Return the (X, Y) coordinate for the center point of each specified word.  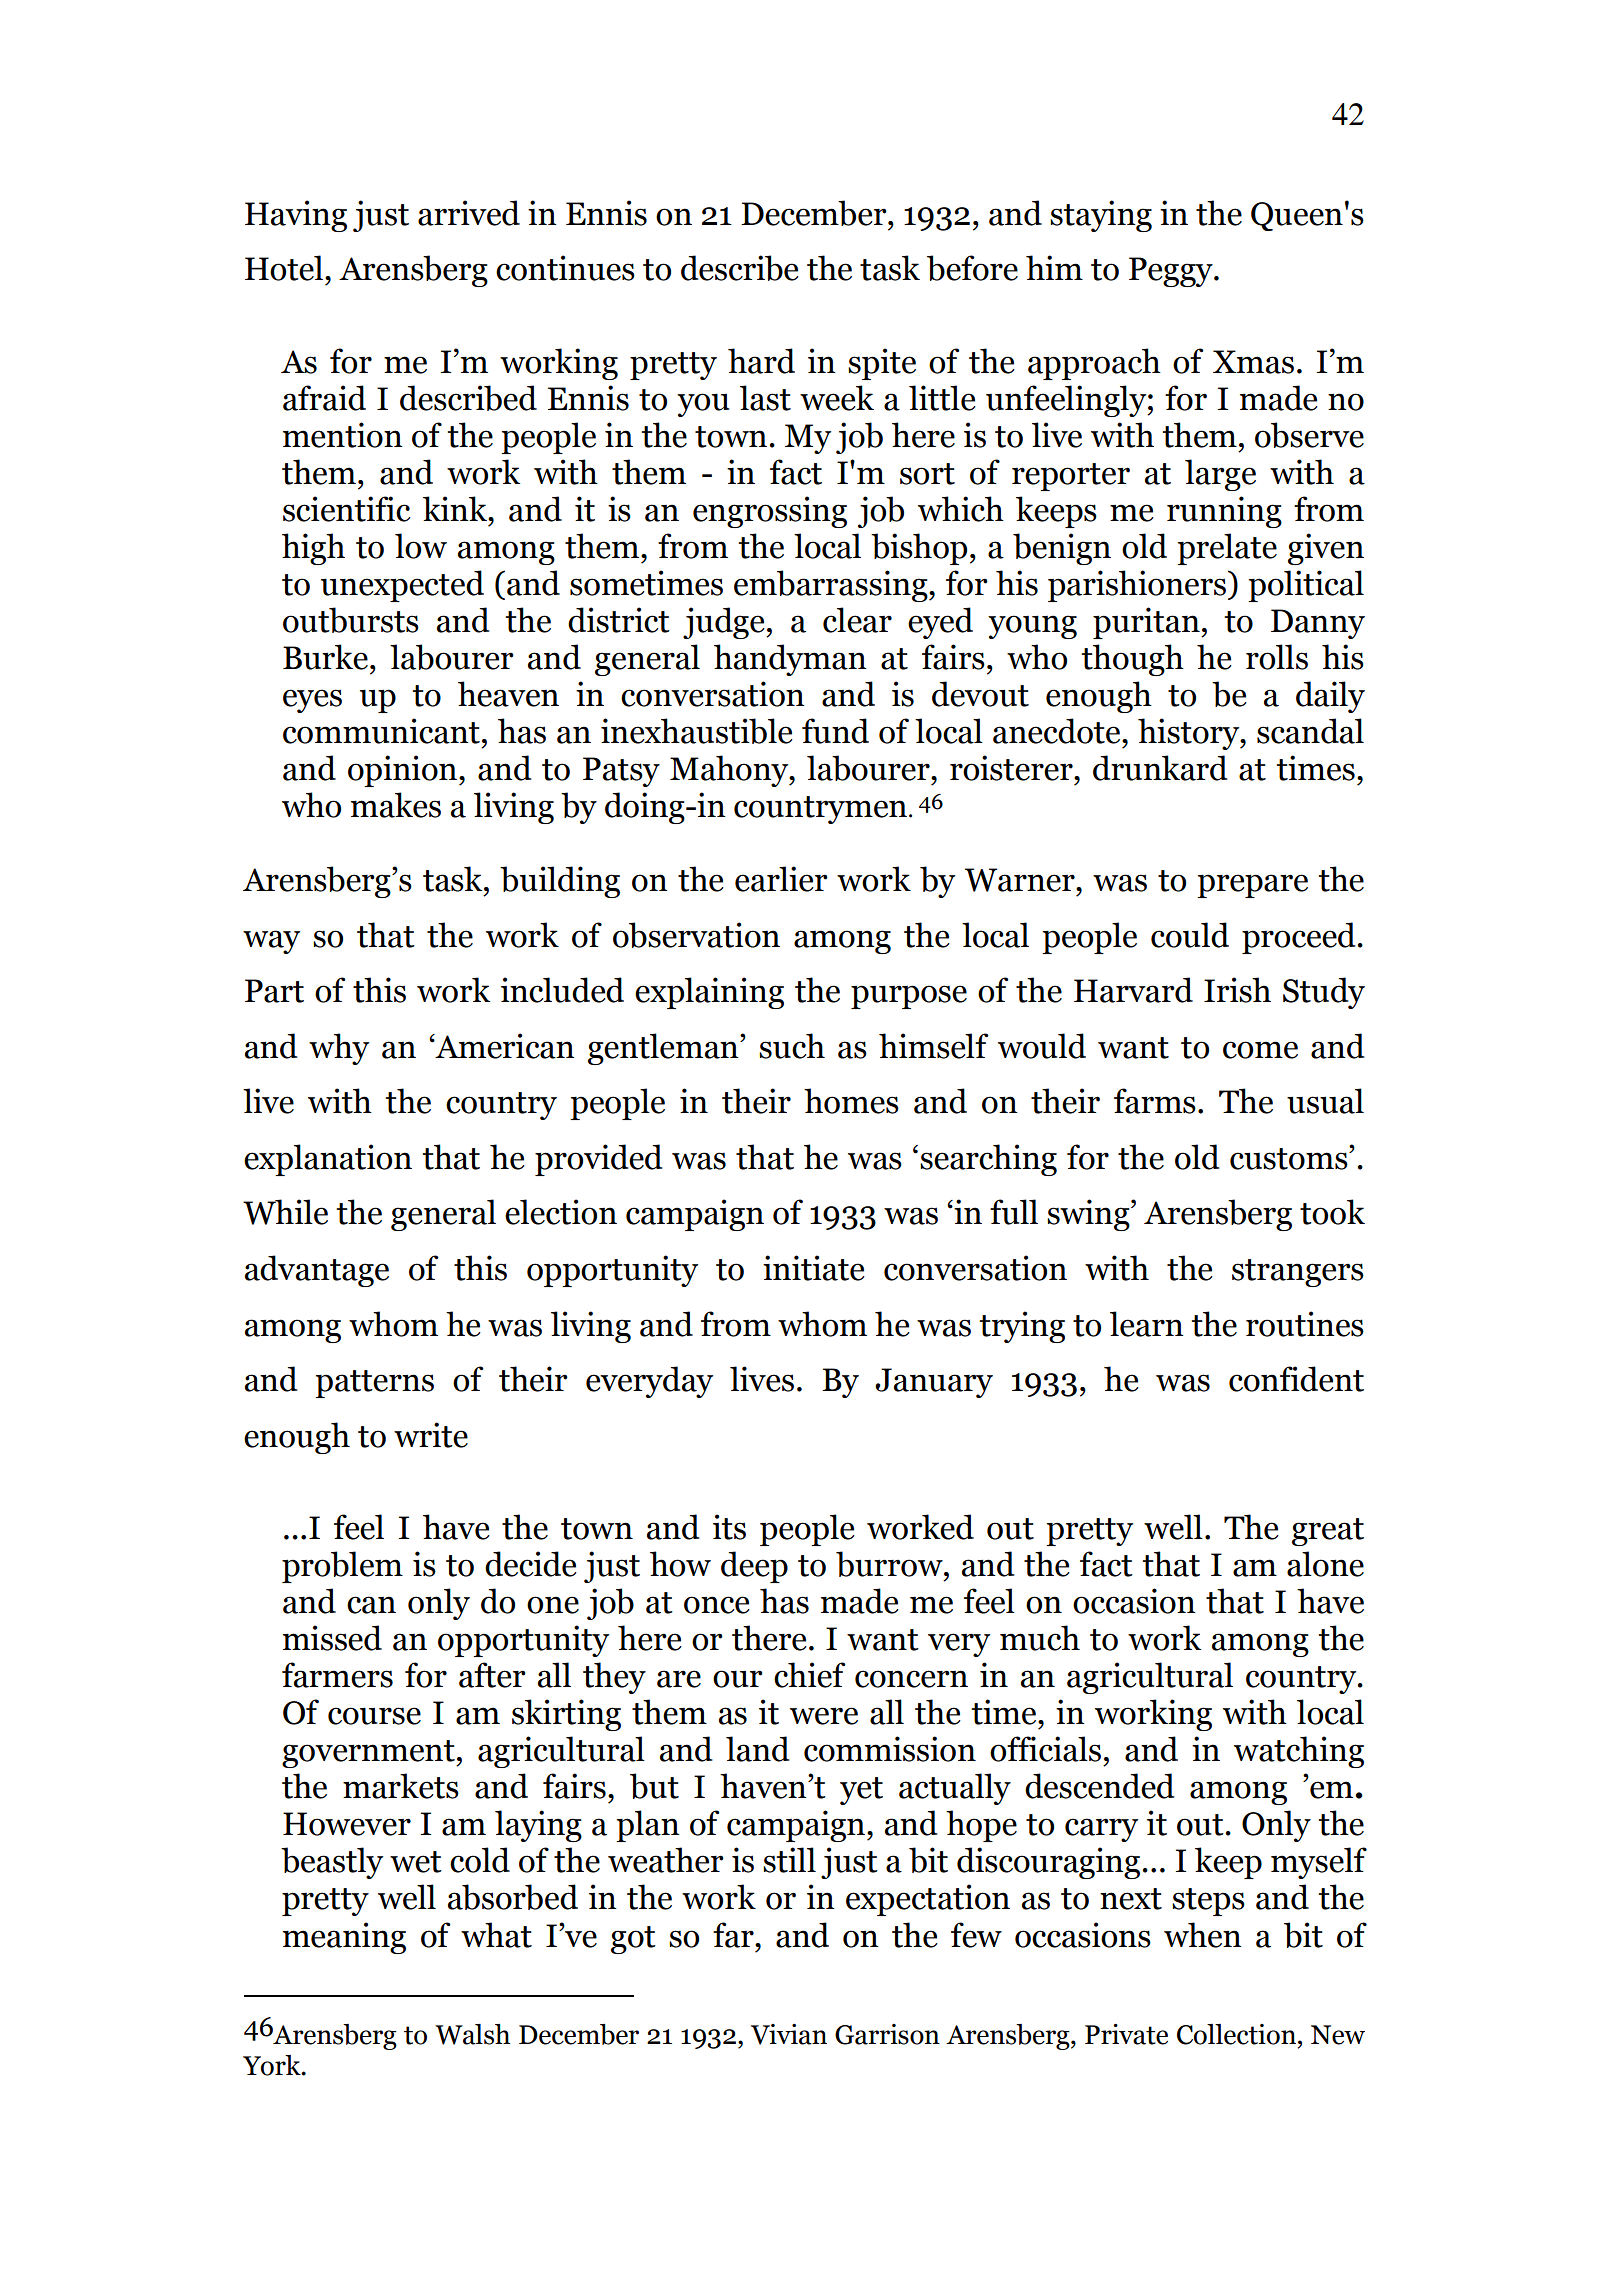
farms (1155, 1101)
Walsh (472, 2034)
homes (851, 1101)
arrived (469, 213)
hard (761, 361)
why (339, 1049)
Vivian (789, 2034)
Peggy (1172, 272)
